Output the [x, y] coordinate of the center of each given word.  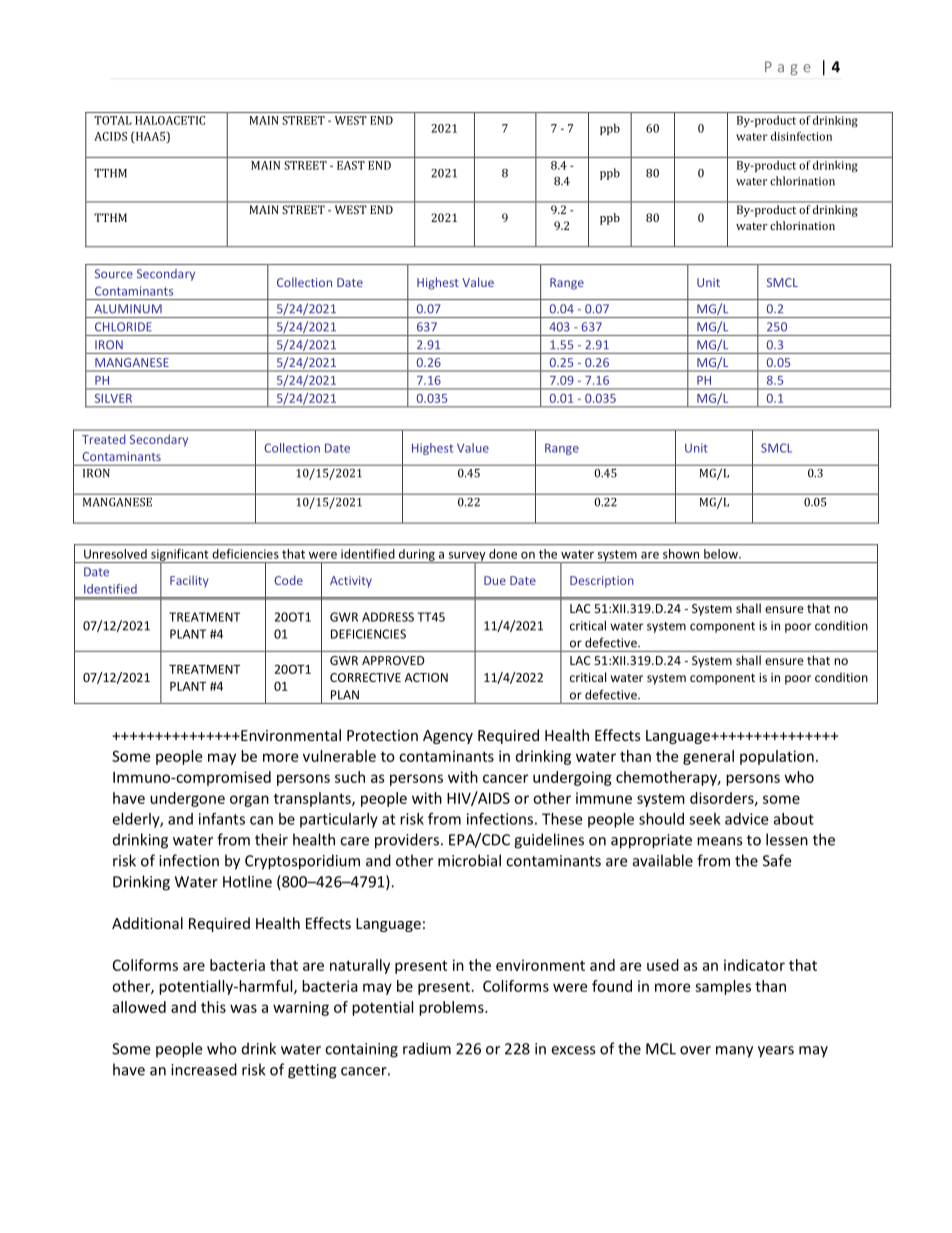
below [722, 554]
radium [427, 1048]
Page [788, 68]
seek [705, 819]
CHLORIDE [123, 327]
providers [408, 841]
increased [204, 1069]
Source [114, 274]
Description [602, 582]
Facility [189, 581]
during [417, 556]
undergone [187, 799]
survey [467, 558]
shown [681, 554]
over [695, 1050]
